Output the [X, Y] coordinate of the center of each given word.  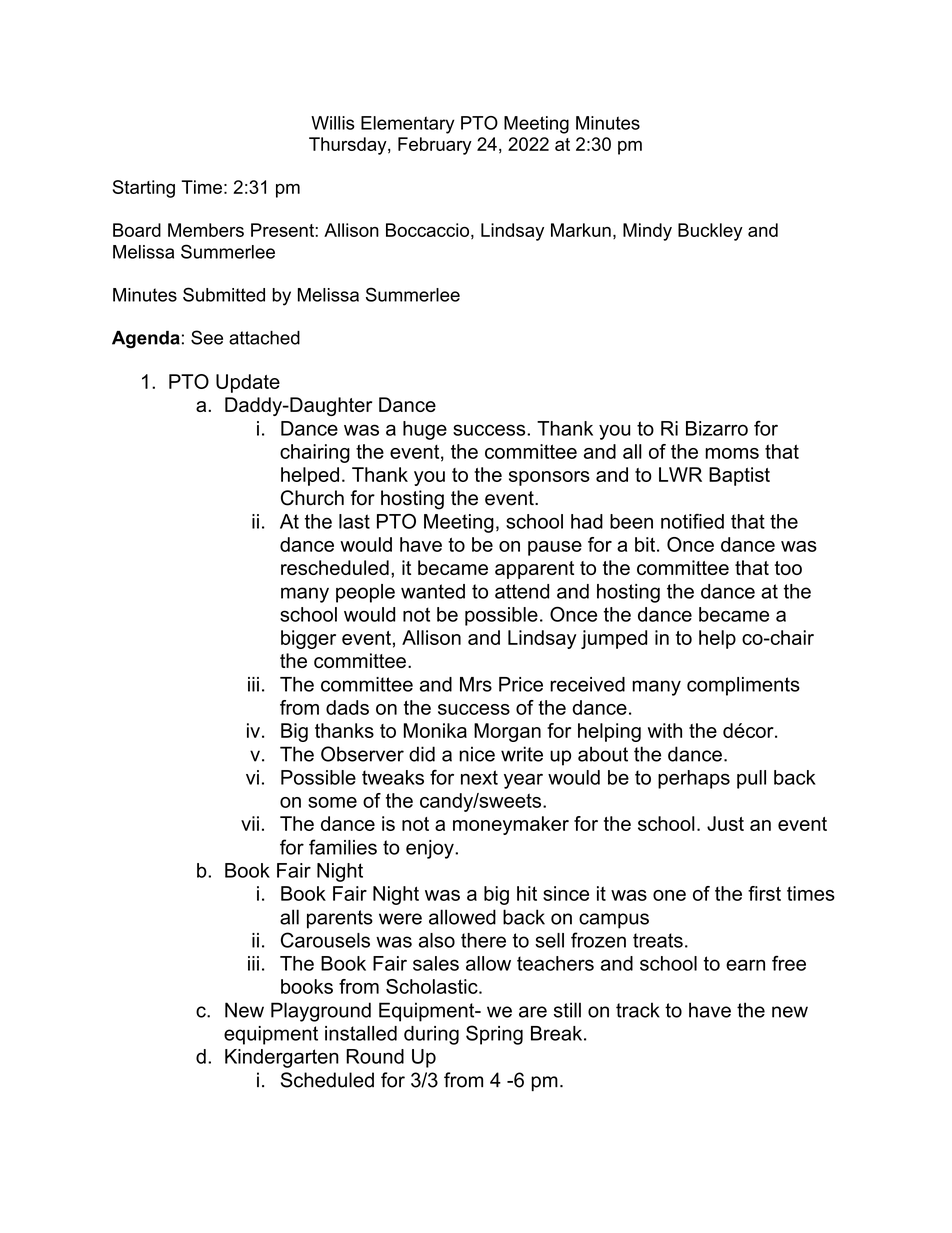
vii [250, 823]
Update [248, 383]
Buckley [710, 232]
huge [425, 430]
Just [725, 823]
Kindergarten [282, 1058]
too [788, 568]
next [479, 777]
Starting [144, 189]
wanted [433, 591]
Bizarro [717, 428]
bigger [308, 639]
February [435, 146]
